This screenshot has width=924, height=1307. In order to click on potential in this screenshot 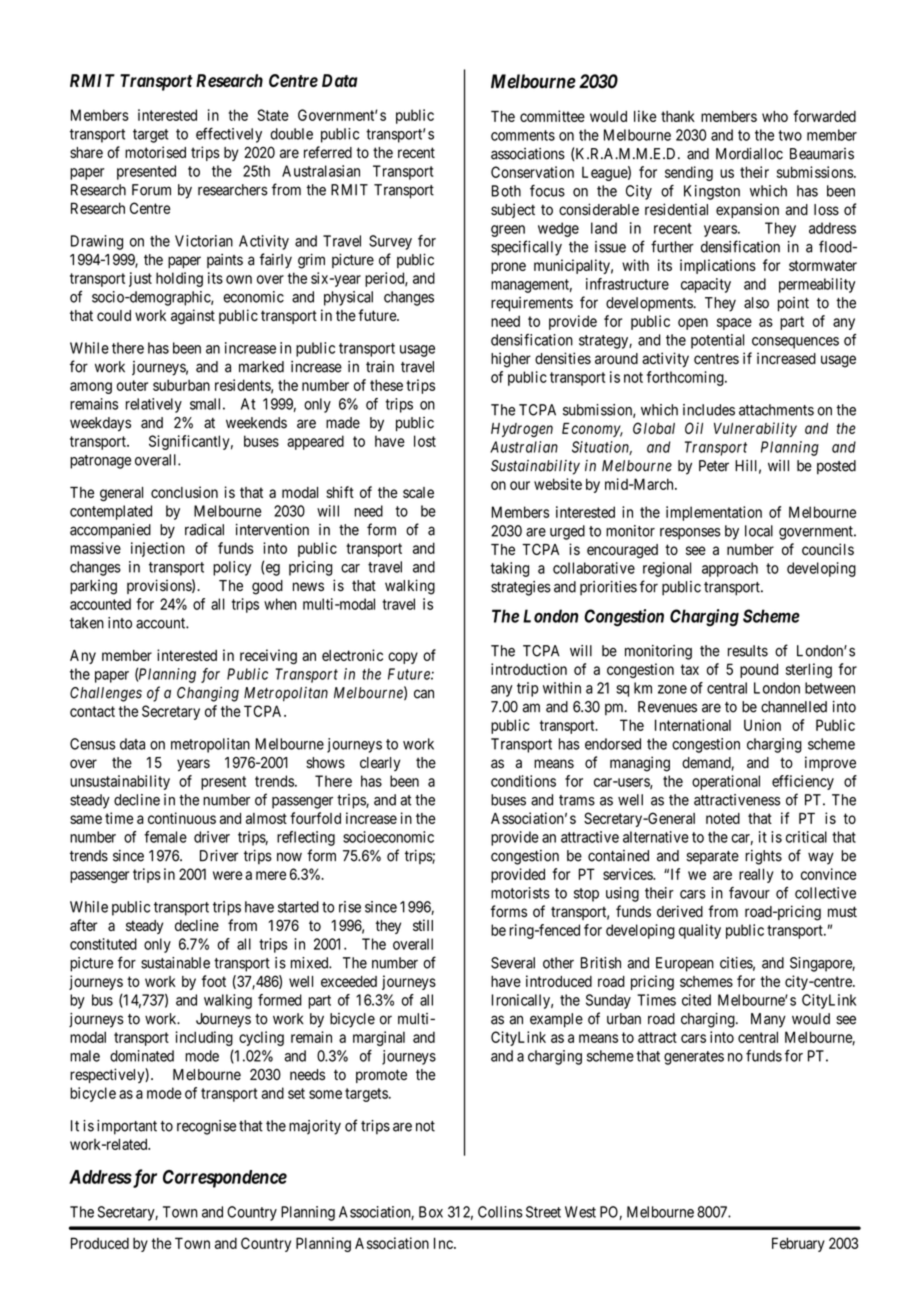, I will do `click(717, 341)`.
